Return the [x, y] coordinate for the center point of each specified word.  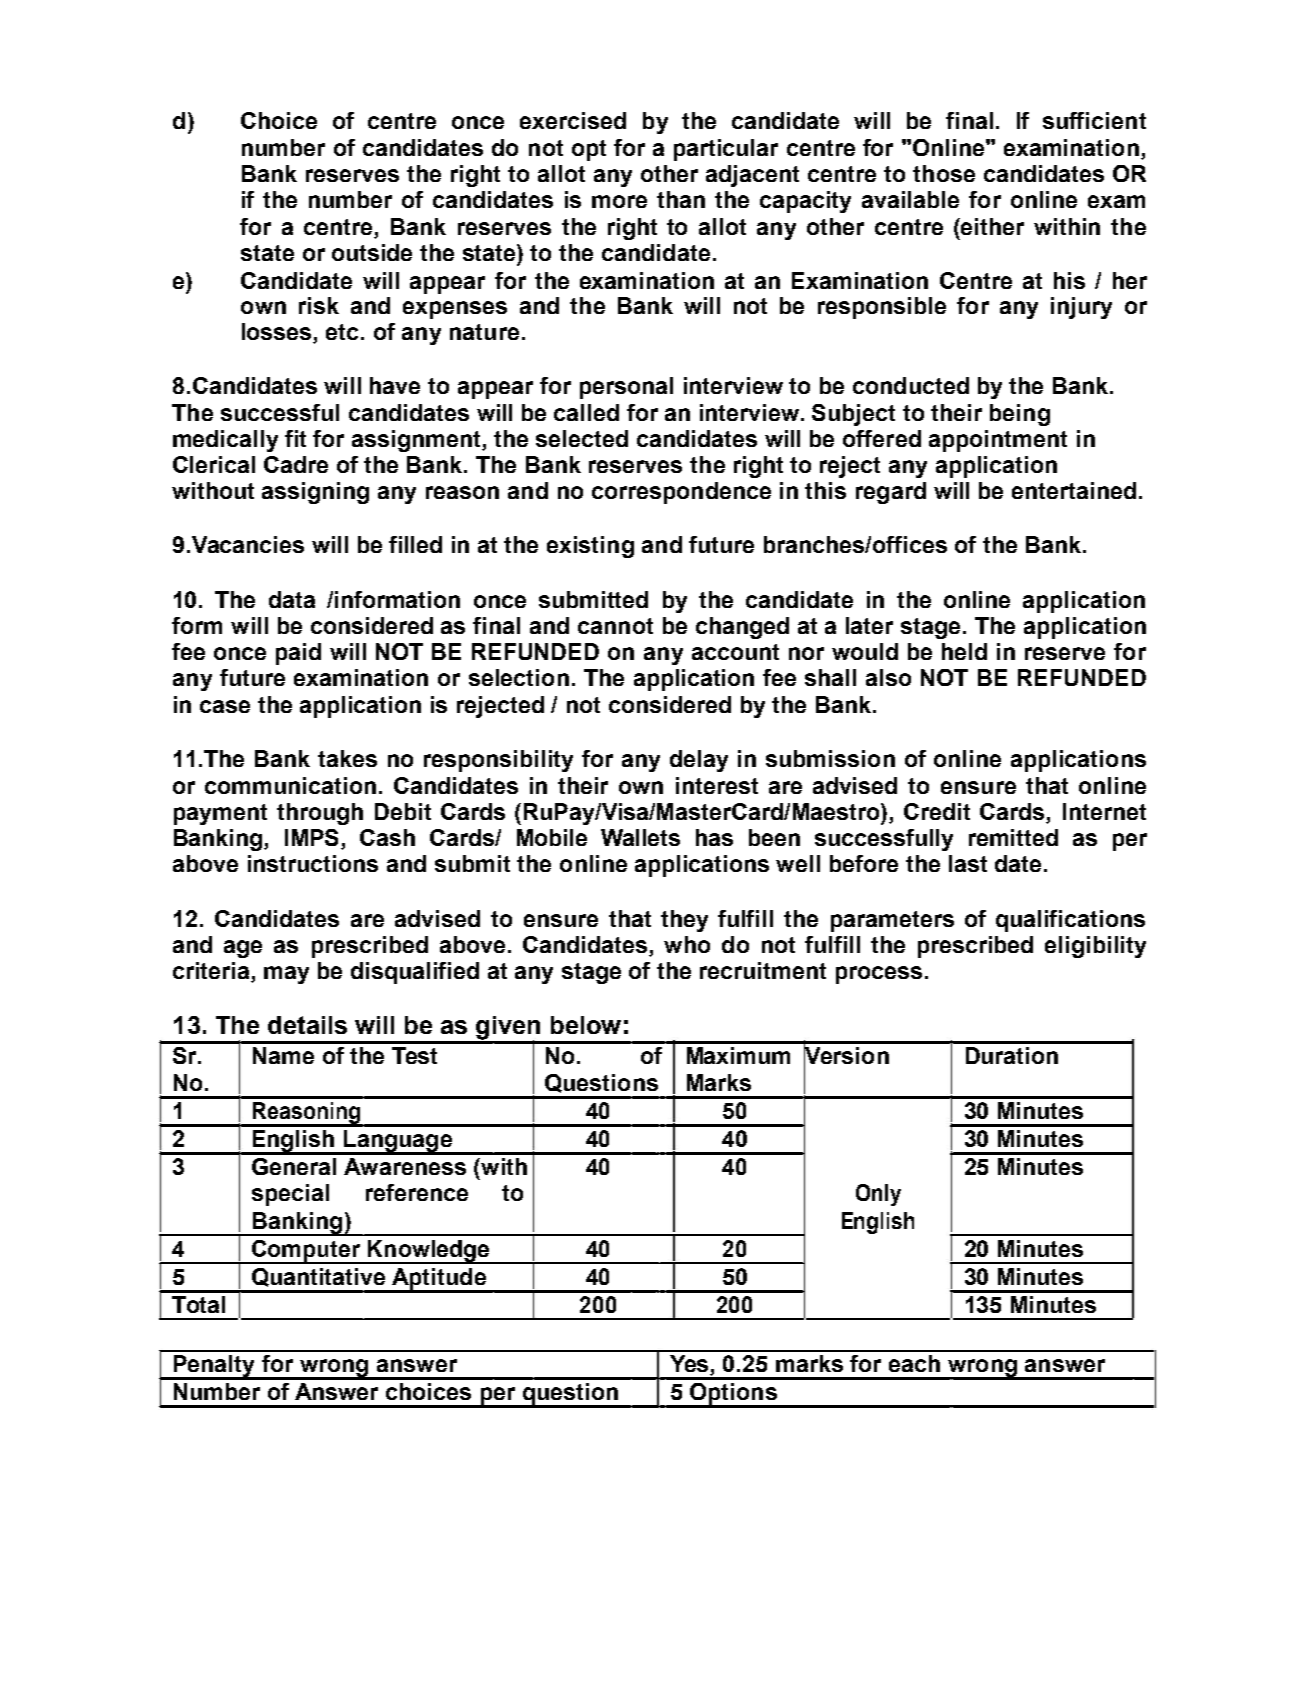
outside [372, 252]
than [681, 199]
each [914, 1363]
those [944, 173]
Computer [306, 1252]
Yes [690, 1365]
